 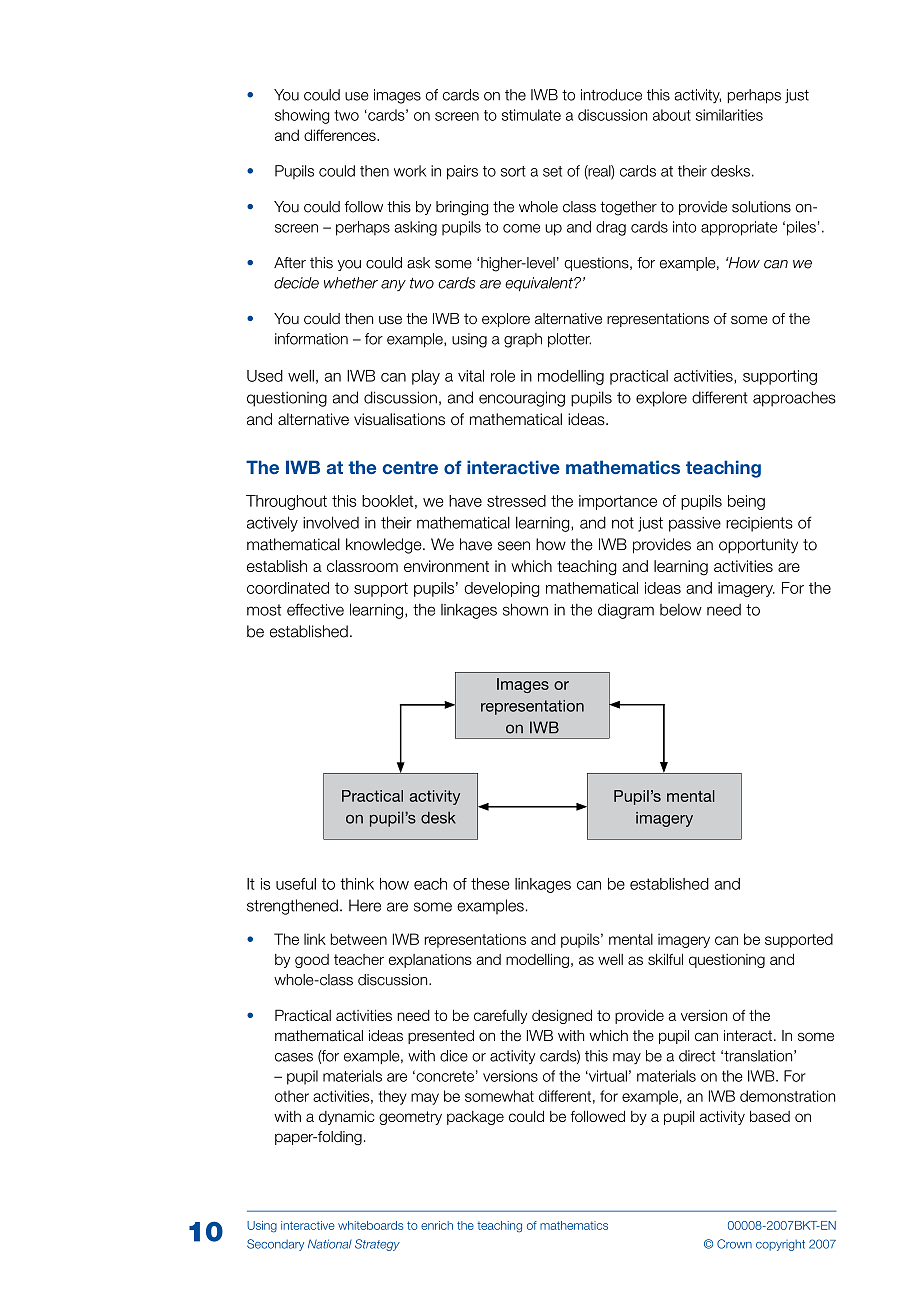 I want to click on BELOW, so click(x=681, y=610).
